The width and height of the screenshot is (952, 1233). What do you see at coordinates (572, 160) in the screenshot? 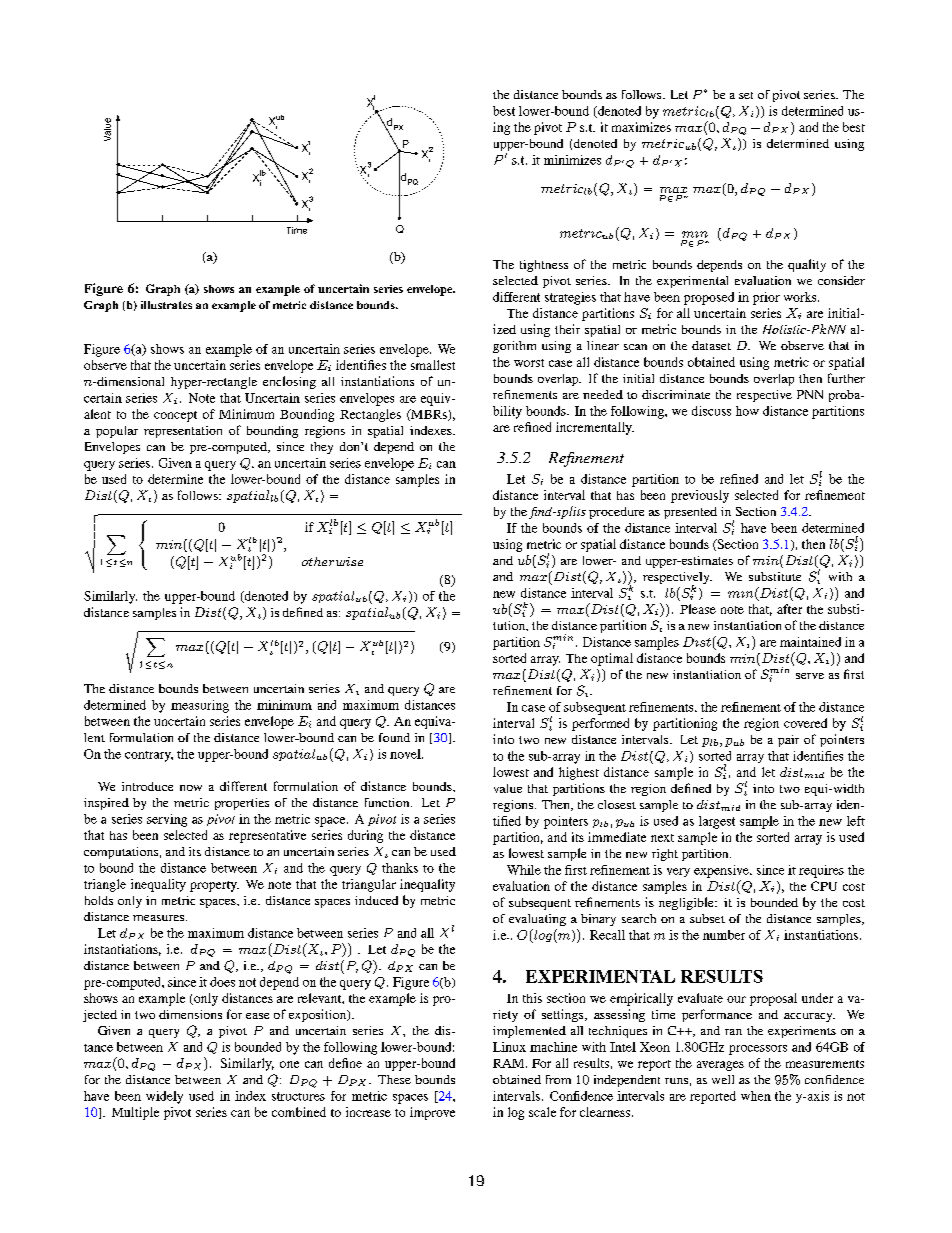
I see `minimizes` at bounding box center [572, 160].
